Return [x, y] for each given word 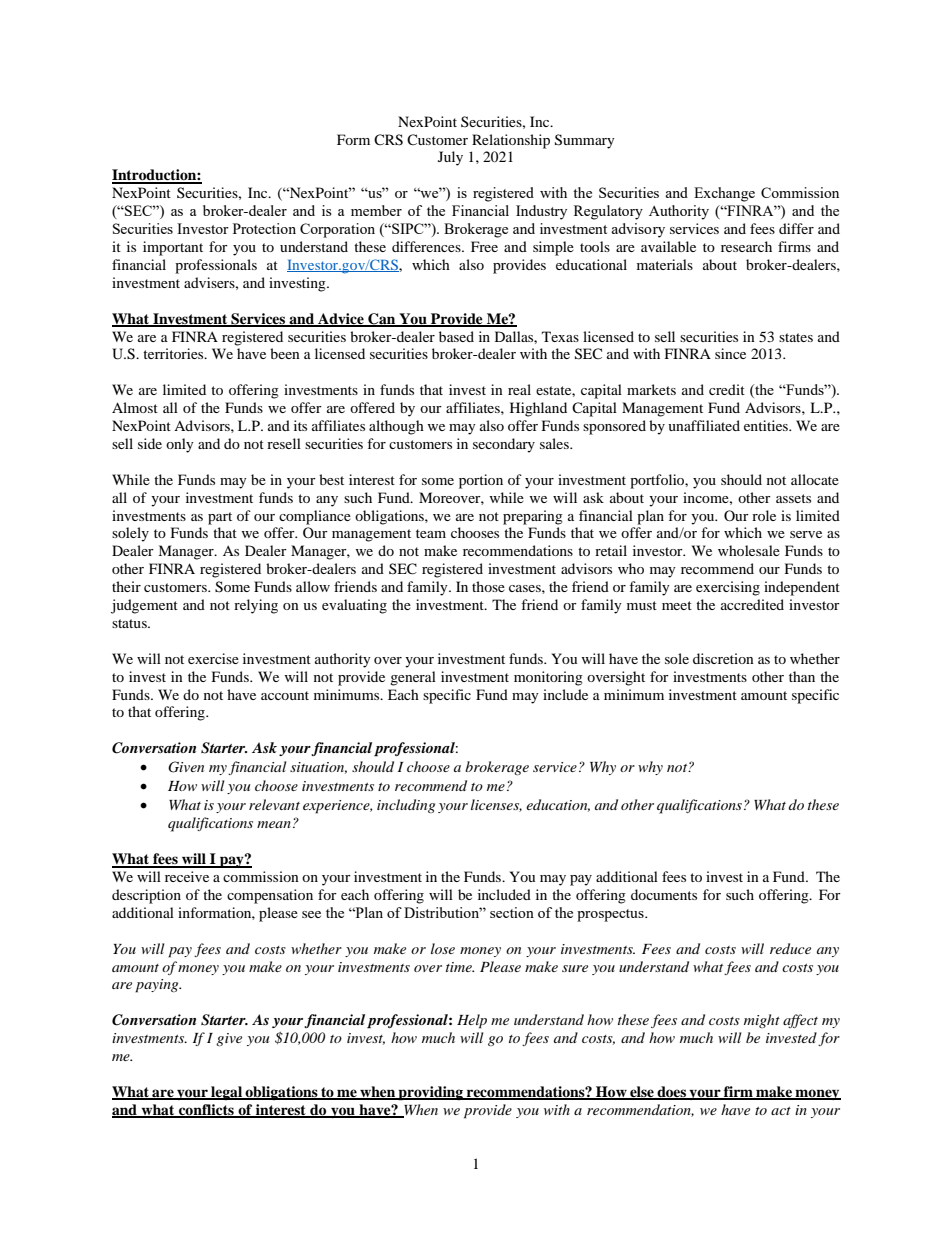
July [450, 158]
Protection [264, 228]
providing [431, 1093]
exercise [213, 658]
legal [226, 1093]
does [671, 1092]
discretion [723, 658]
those [488, 586]
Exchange [724, 194]
